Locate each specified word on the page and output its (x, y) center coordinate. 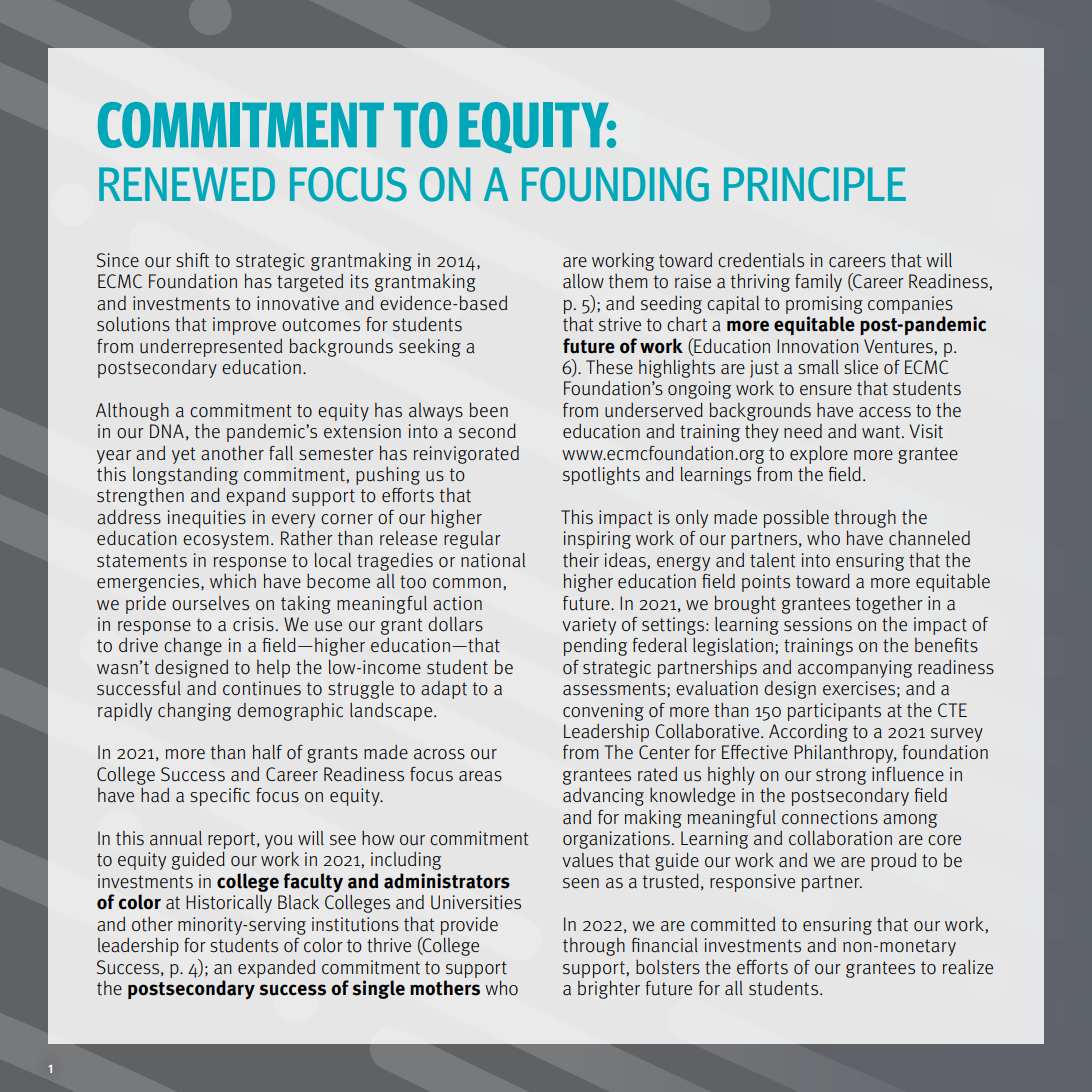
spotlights (601, 476)
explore (819, 455)
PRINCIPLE (815, 184)
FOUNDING (615, 184)
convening (603, 712)
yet (184, 455)
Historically (229, 904)
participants (834, 712)
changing (194, 711)
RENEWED (187, 184)
